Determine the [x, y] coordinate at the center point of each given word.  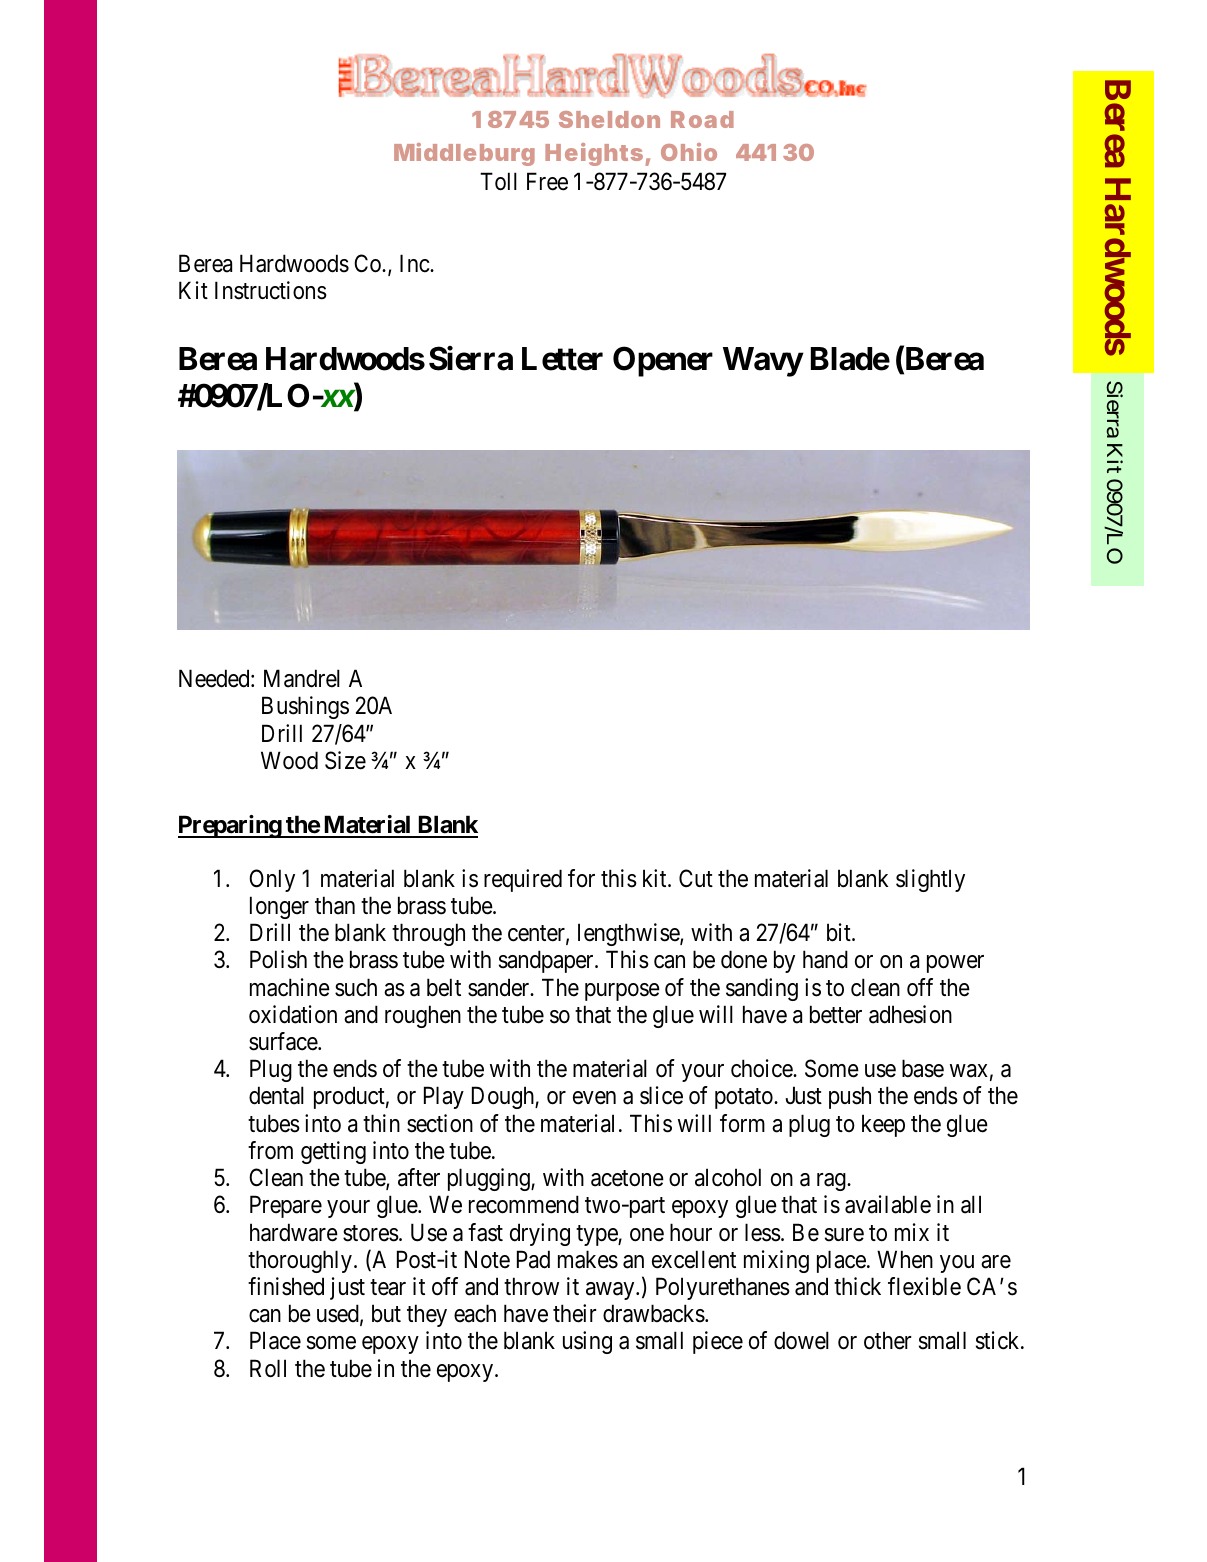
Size [345, 760]
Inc [415, 264]
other [887, 1340]
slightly [930, 880]
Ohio [689, 152]
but [386, 1313]
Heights [594, 154]
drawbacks [654, 1313]
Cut [696, 878]
